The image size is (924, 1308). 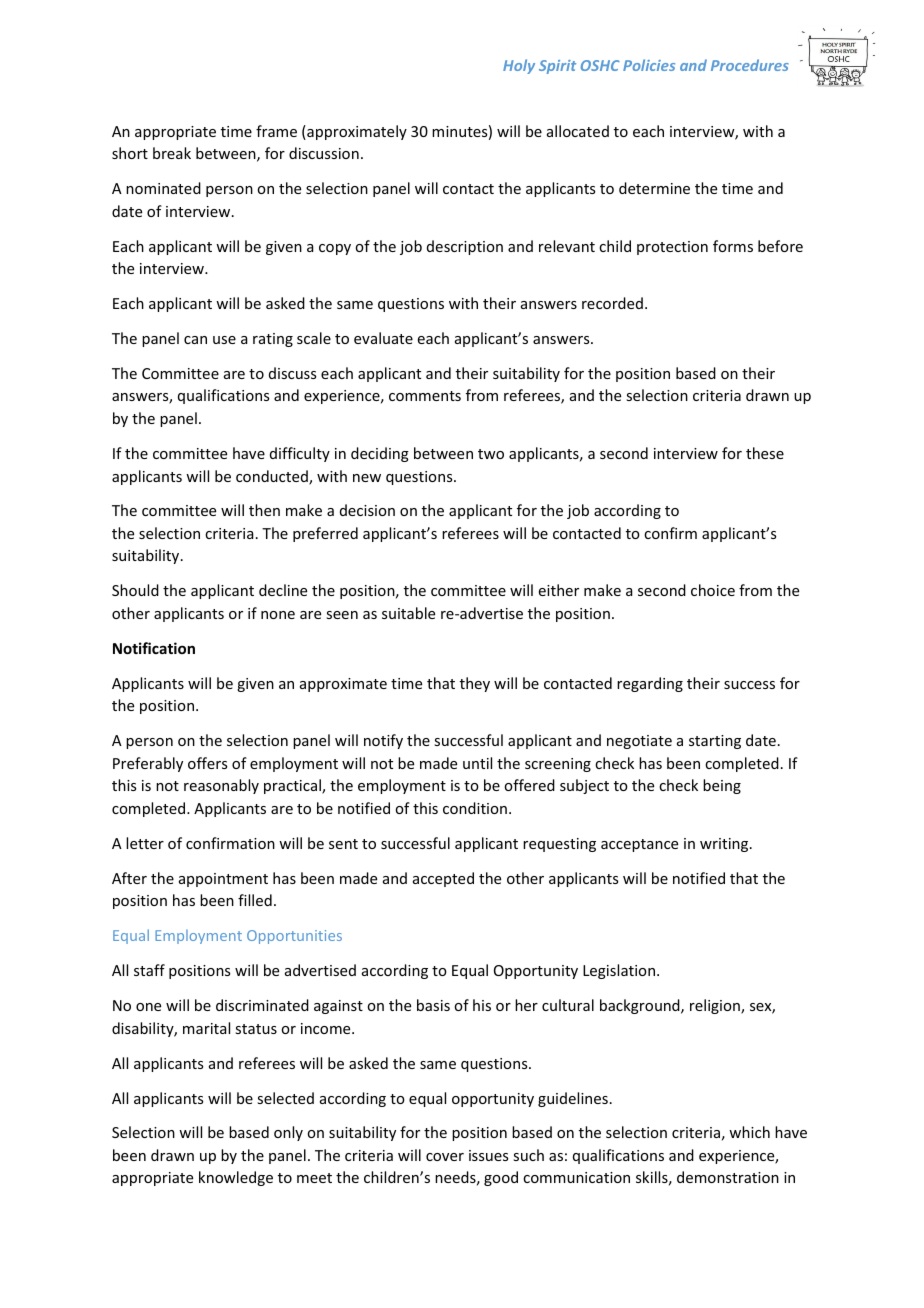 I want to click on choice, so click(x=713, y=590).
